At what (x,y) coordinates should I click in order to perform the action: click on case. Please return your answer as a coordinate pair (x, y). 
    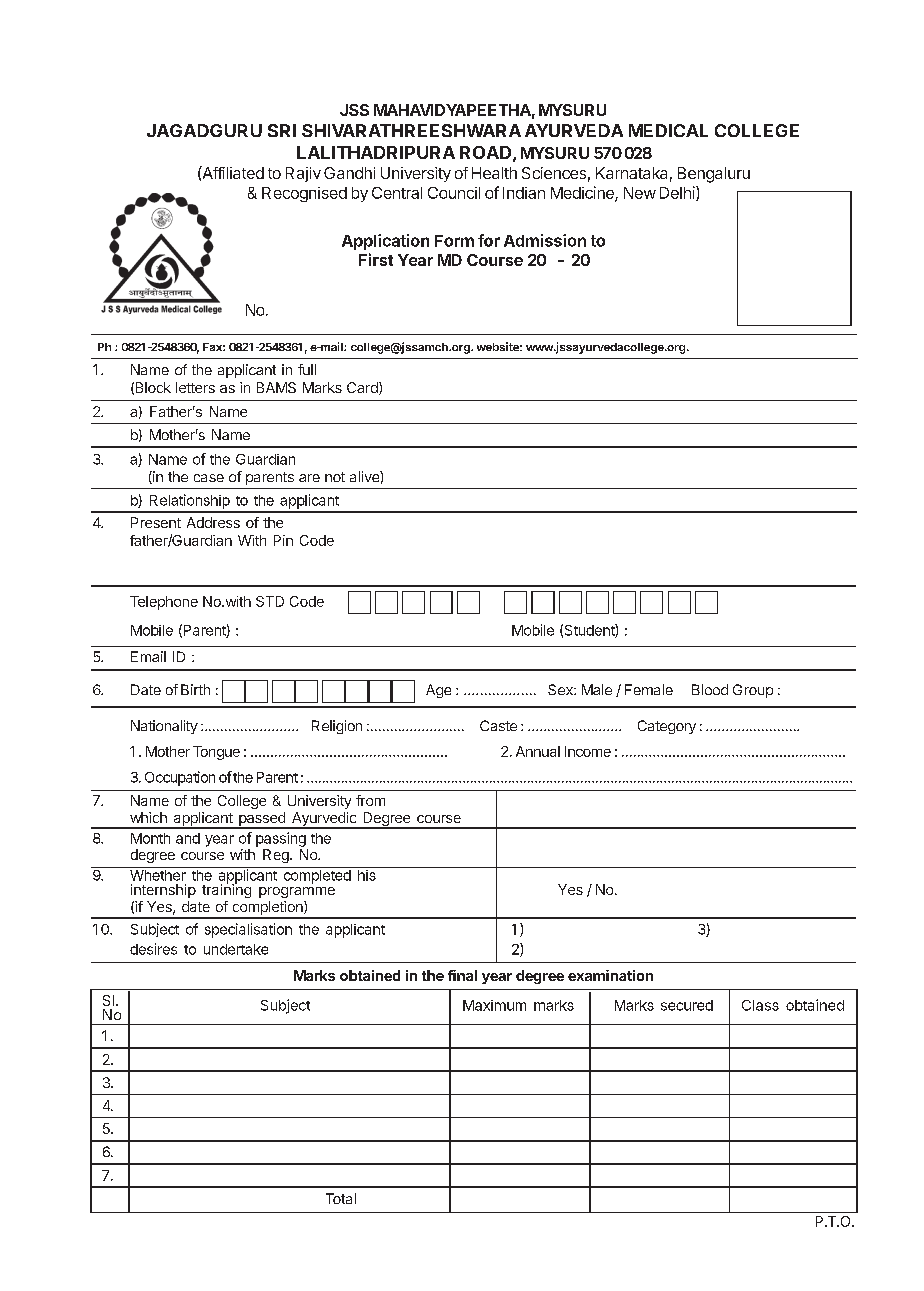
    Looking at the image, I should click on (209, 478).
